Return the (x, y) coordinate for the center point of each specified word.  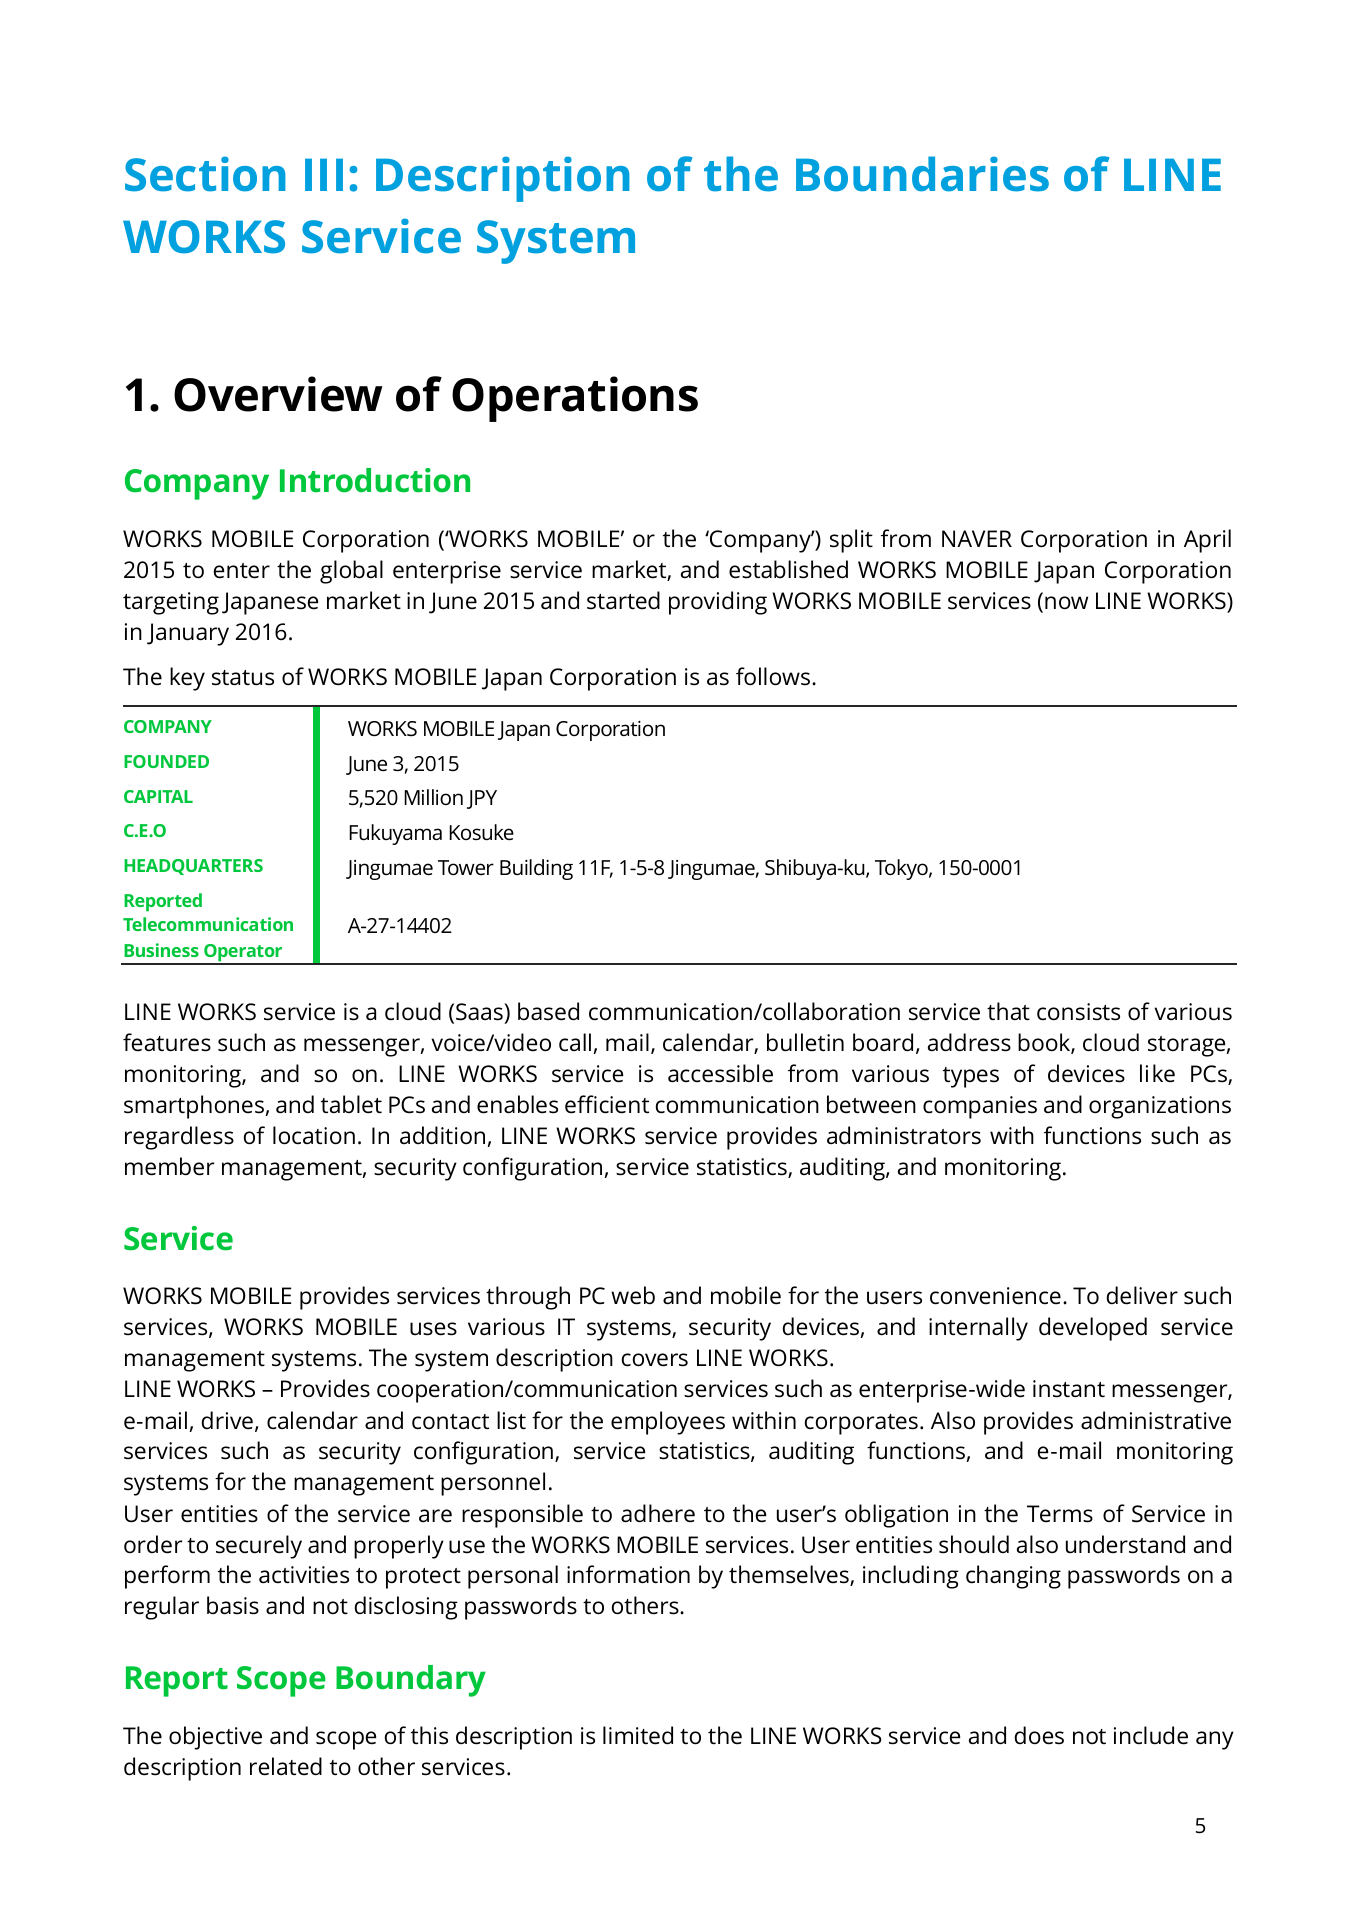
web (633, 1295)
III (324, 174)
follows (774, 676)
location (314, 1135)
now (1066, 602)
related (286, 1766)
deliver (1142, 1295)
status (243, 678)
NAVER (977, 538)
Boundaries (922, 174)
